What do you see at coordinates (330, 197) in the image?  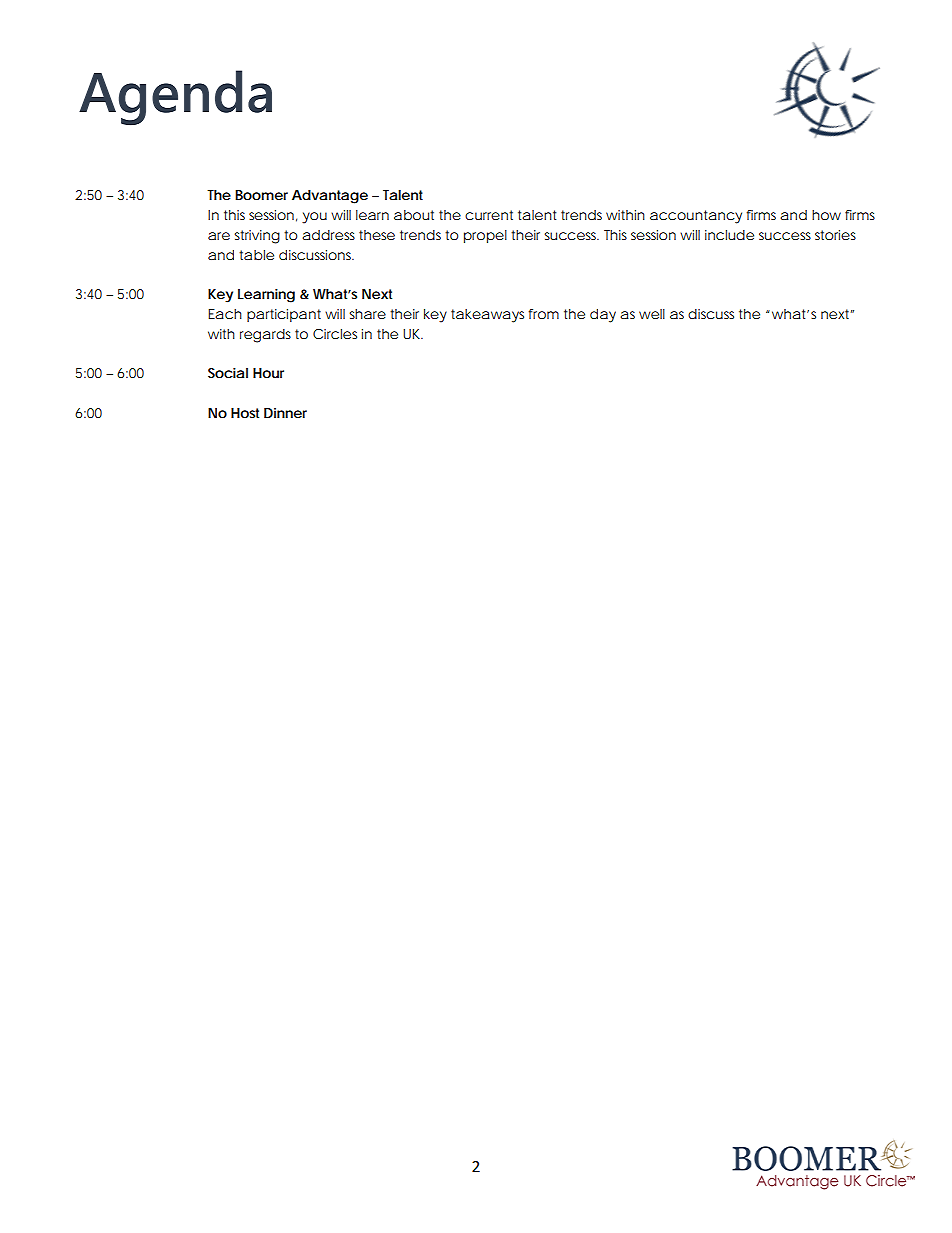 I see `Advantage` at bounding box center [330, 197].
